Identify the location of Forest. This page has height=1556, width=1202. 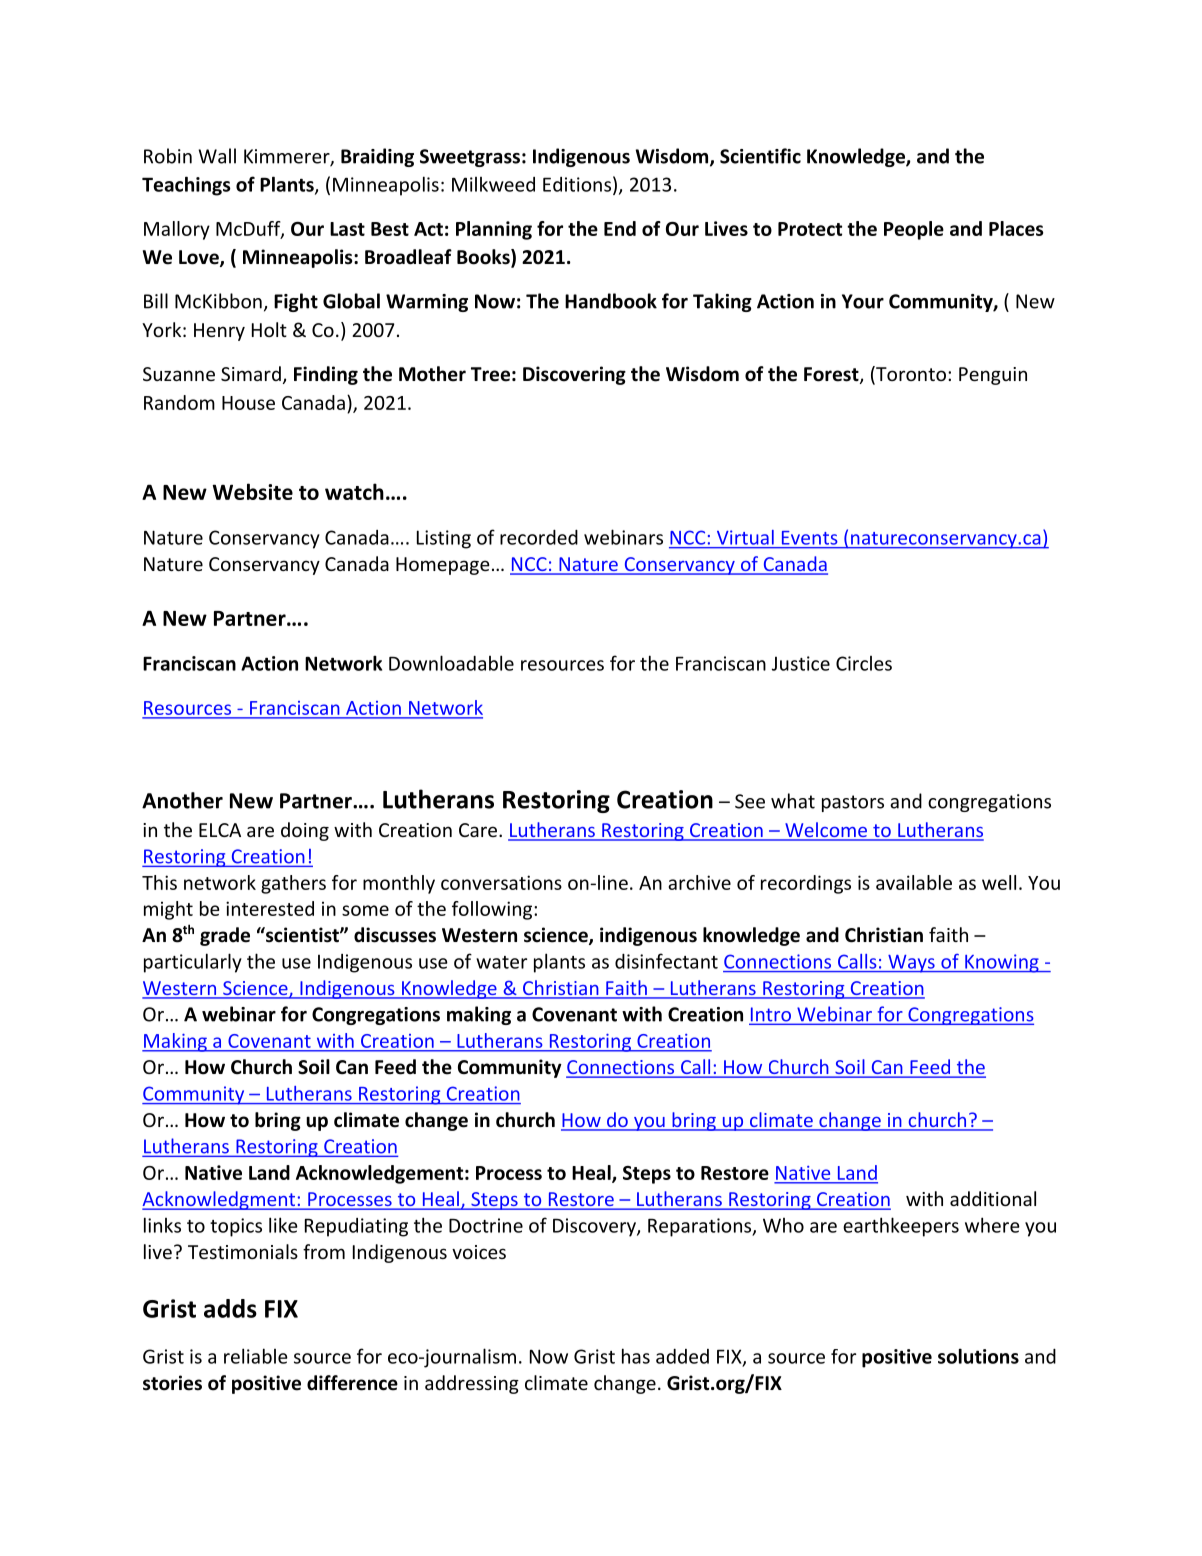
(832, 375).
